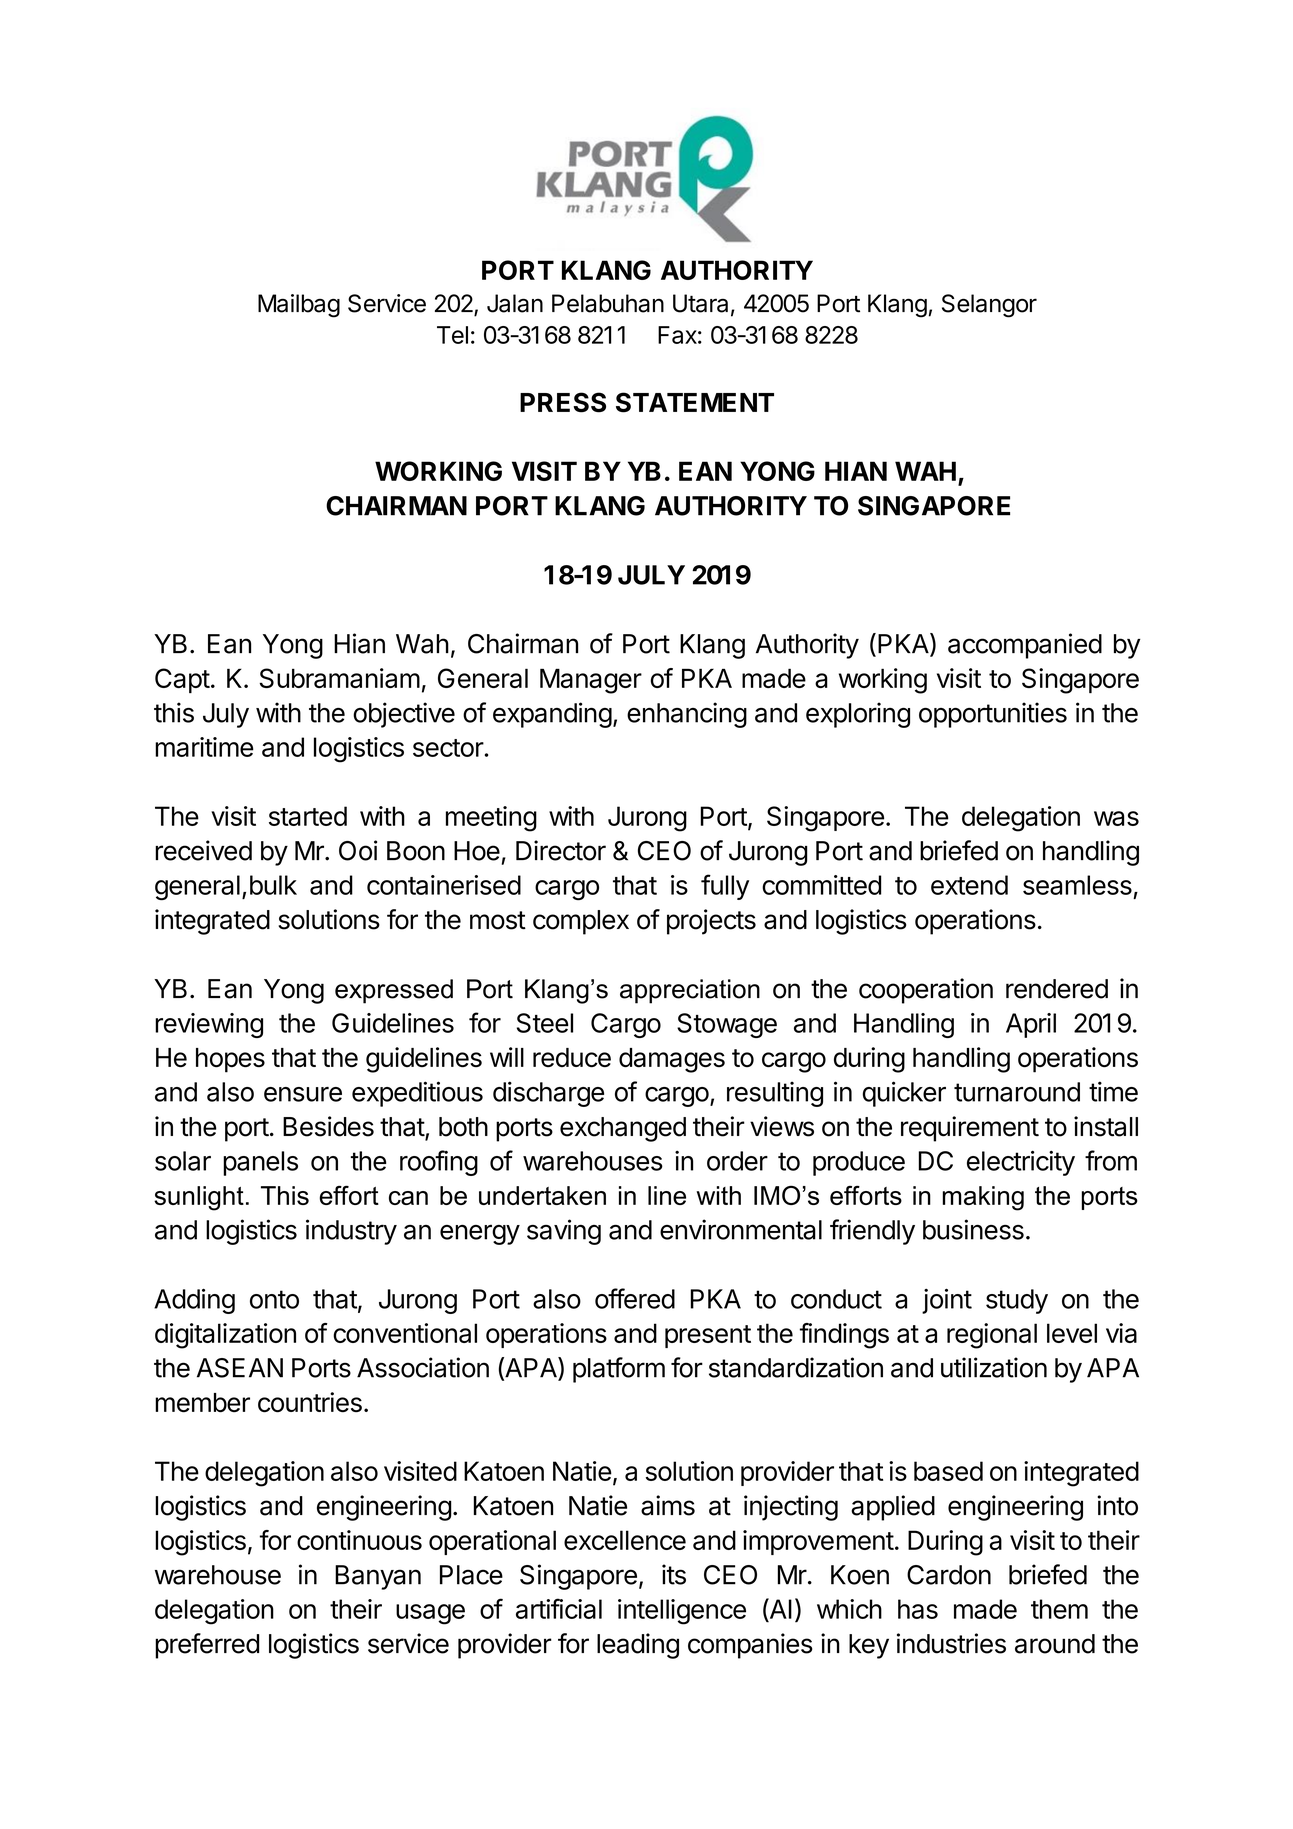  I want to click on reviewing, so click(209, 1025).
